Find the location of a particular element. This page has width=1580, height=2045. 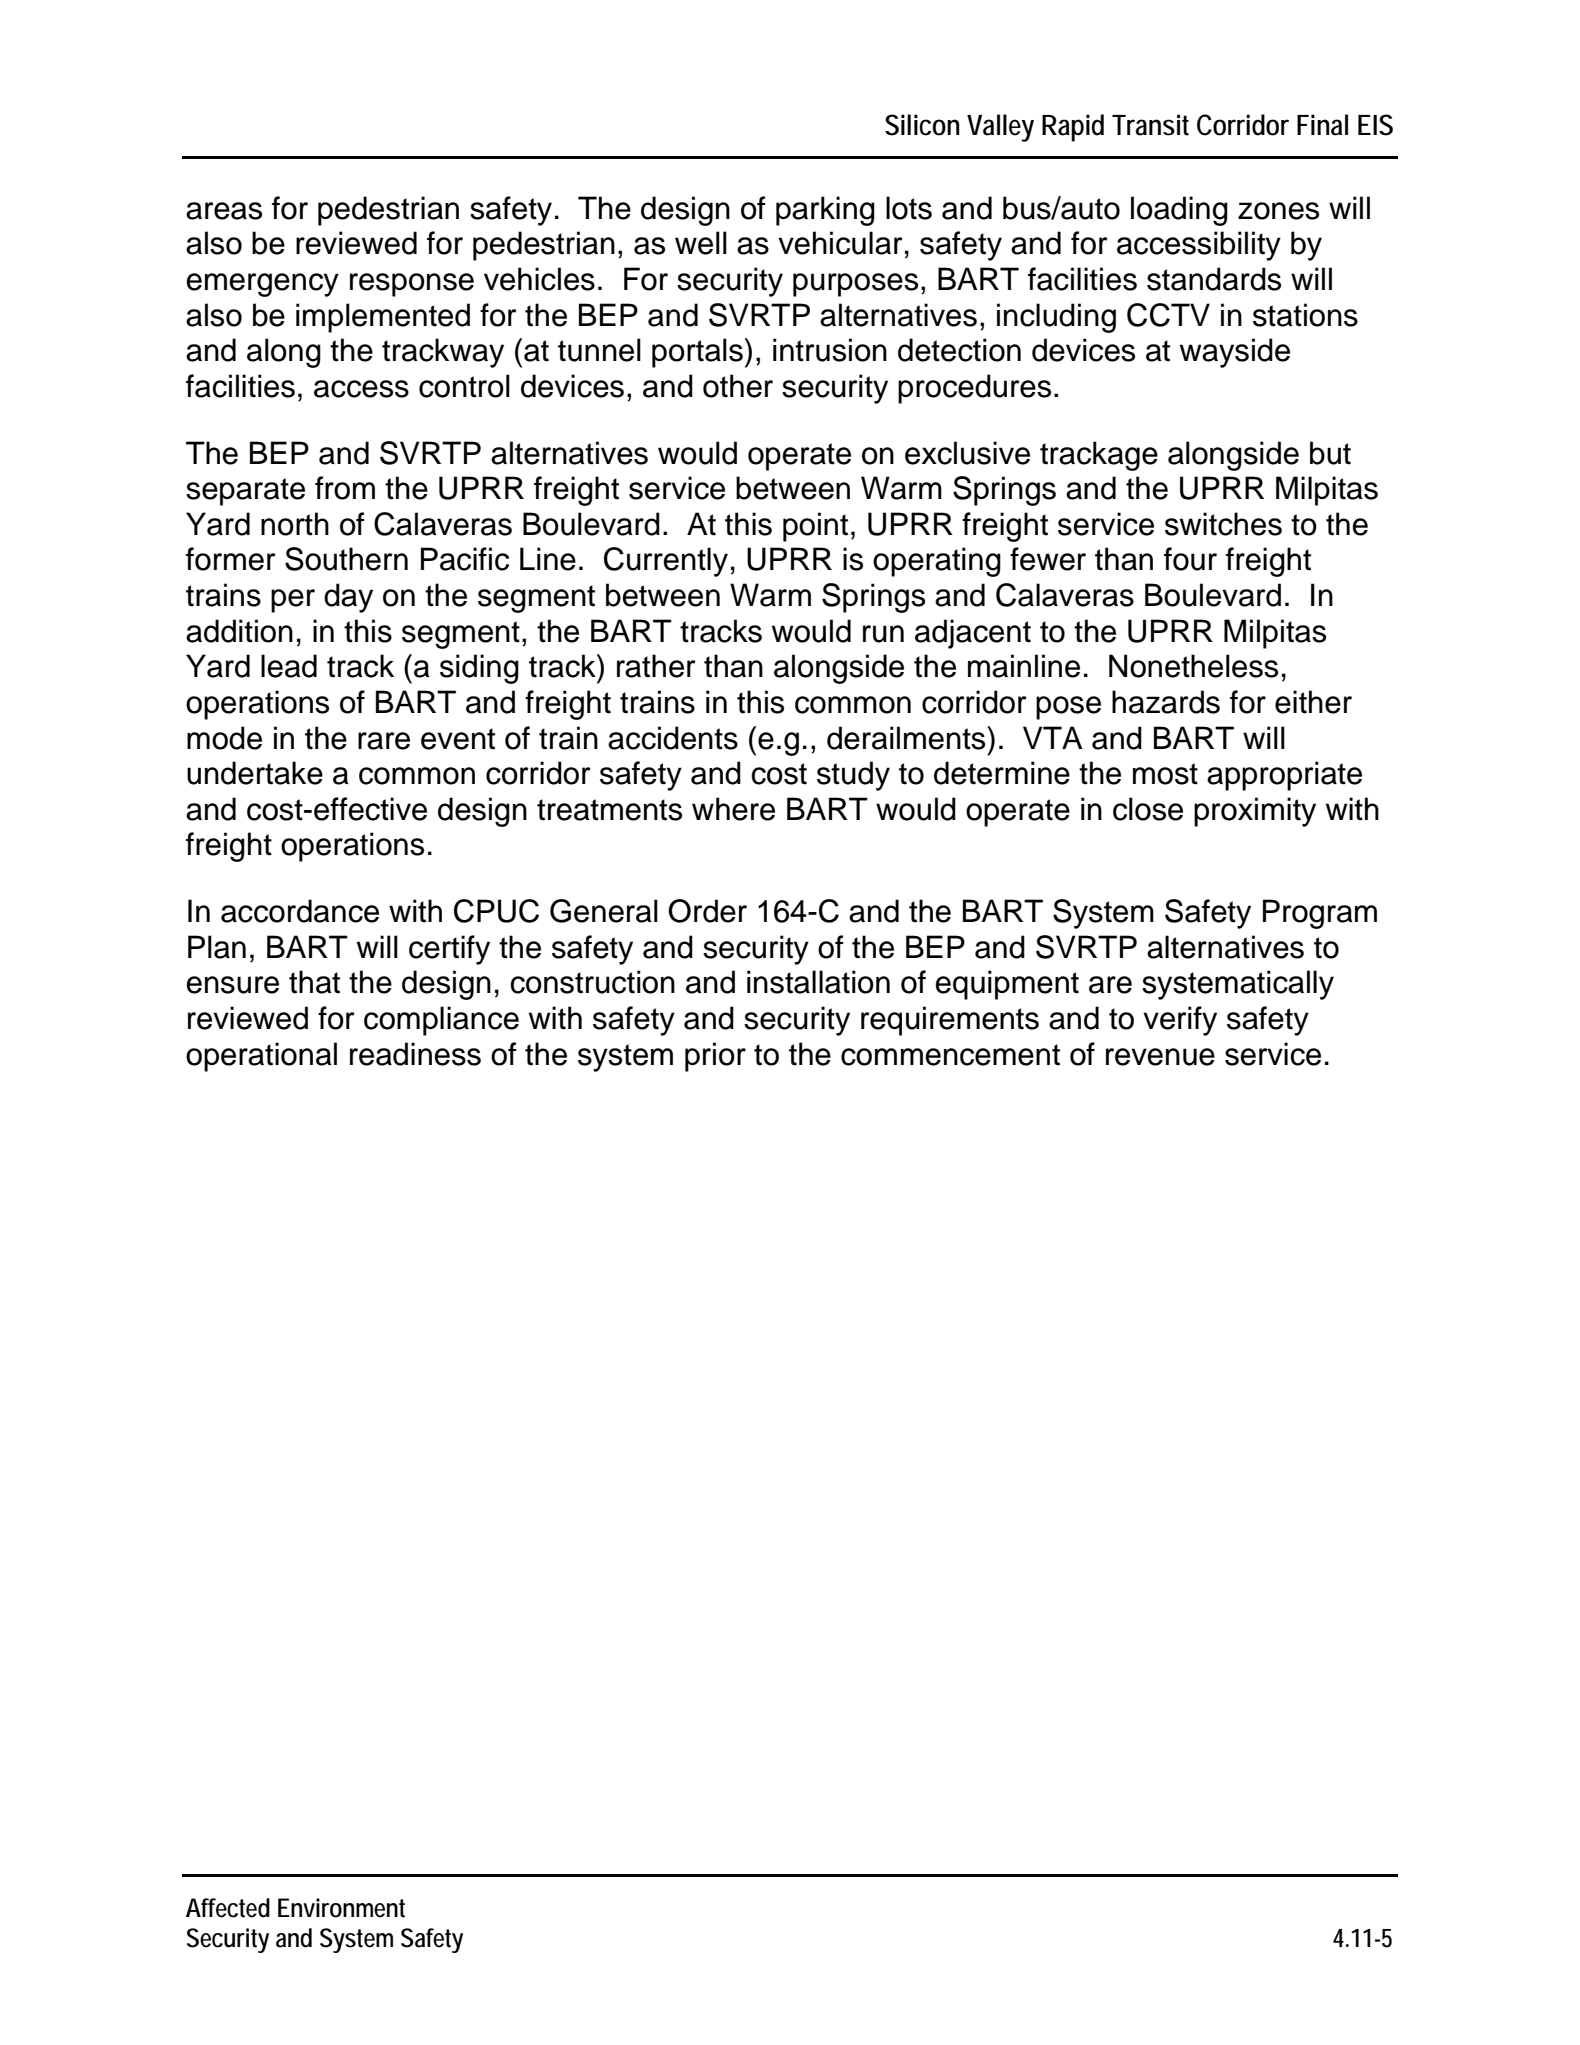

rare is located at coordinates (384, 741).
